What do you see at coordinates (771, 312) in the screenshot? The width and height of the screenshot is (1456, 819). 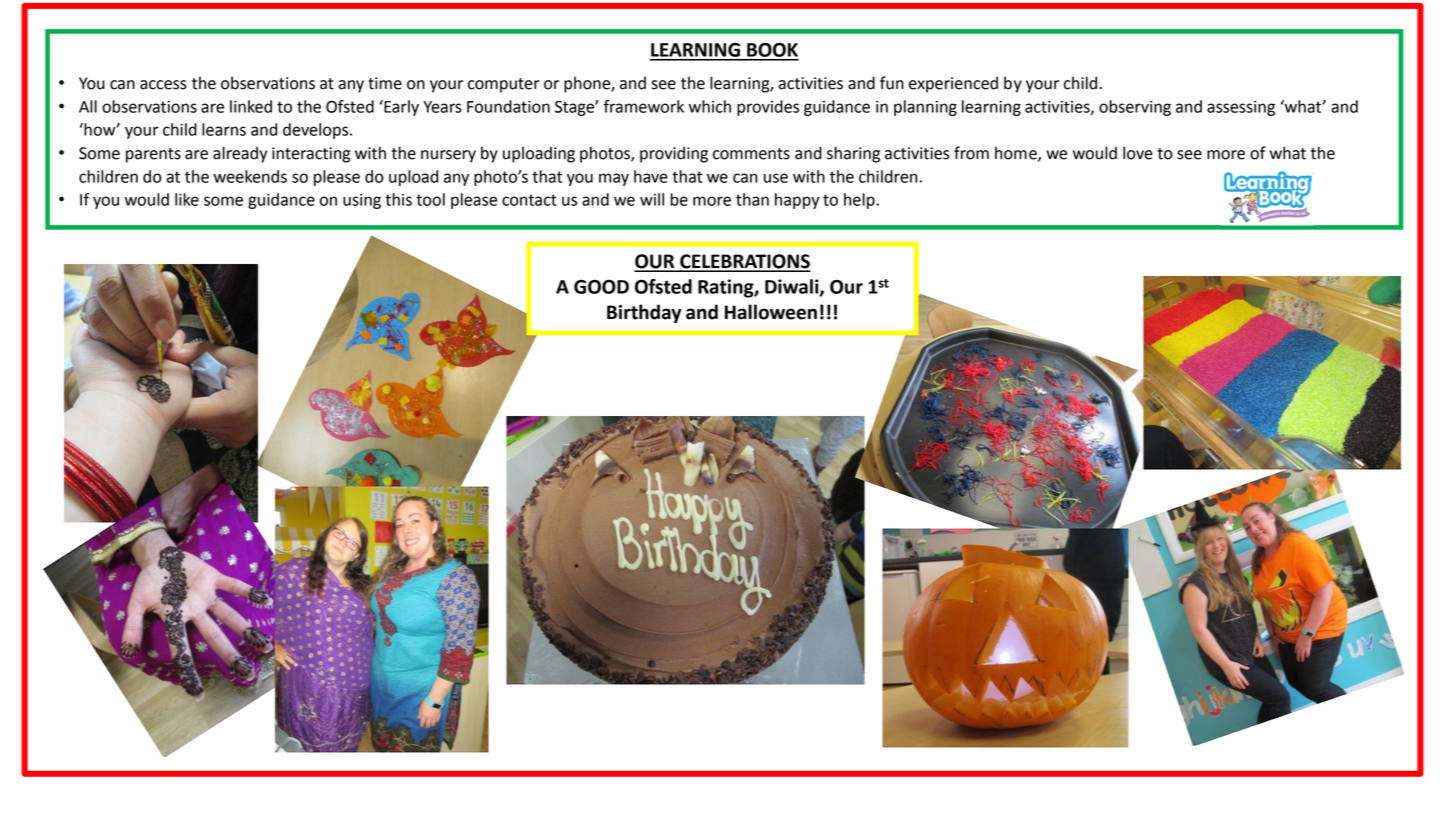 I see `Halloween` at bounding box center [771, 312].
